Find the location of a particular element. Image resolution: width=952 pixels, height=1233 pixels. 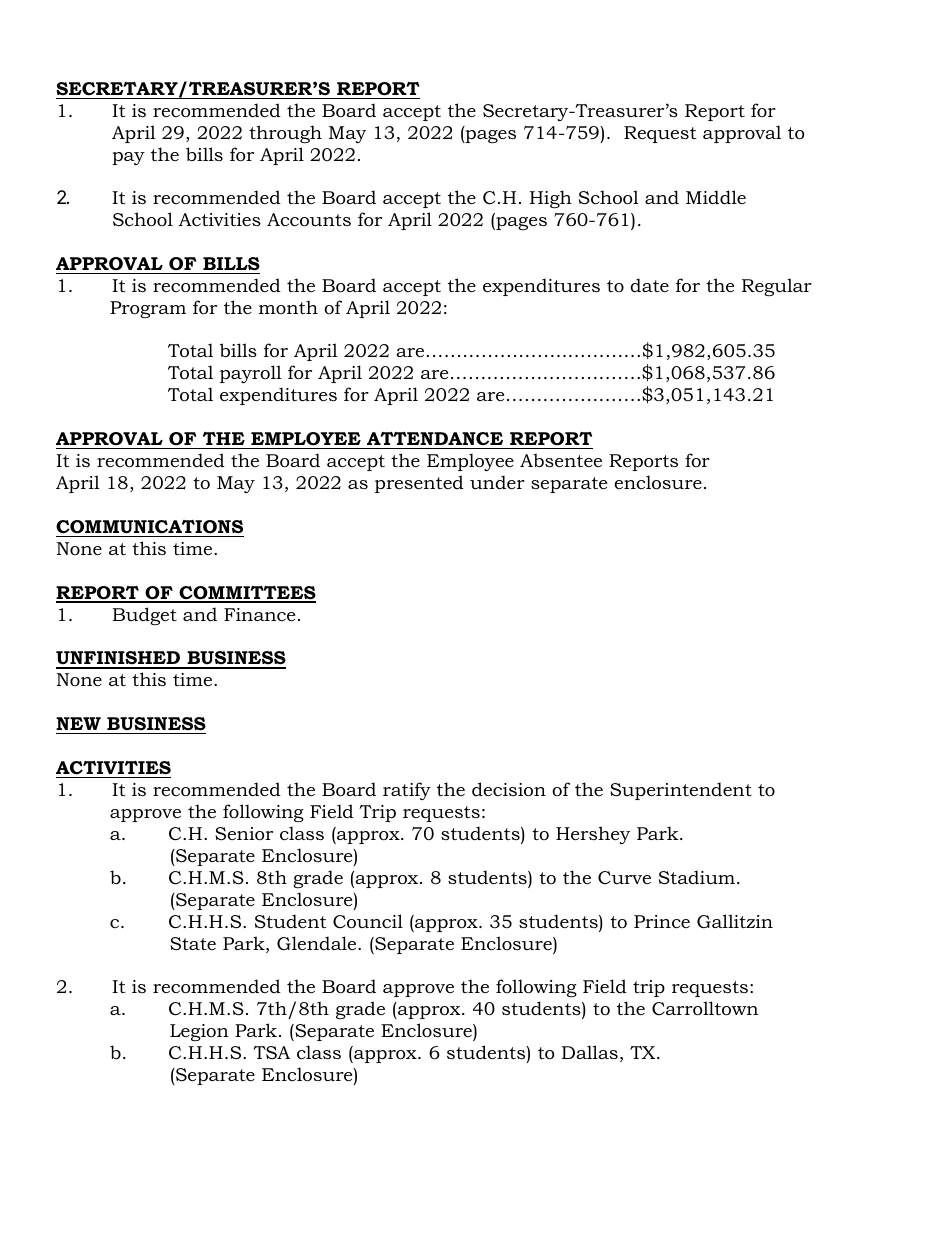

date is located at coordinates (649, 285).
